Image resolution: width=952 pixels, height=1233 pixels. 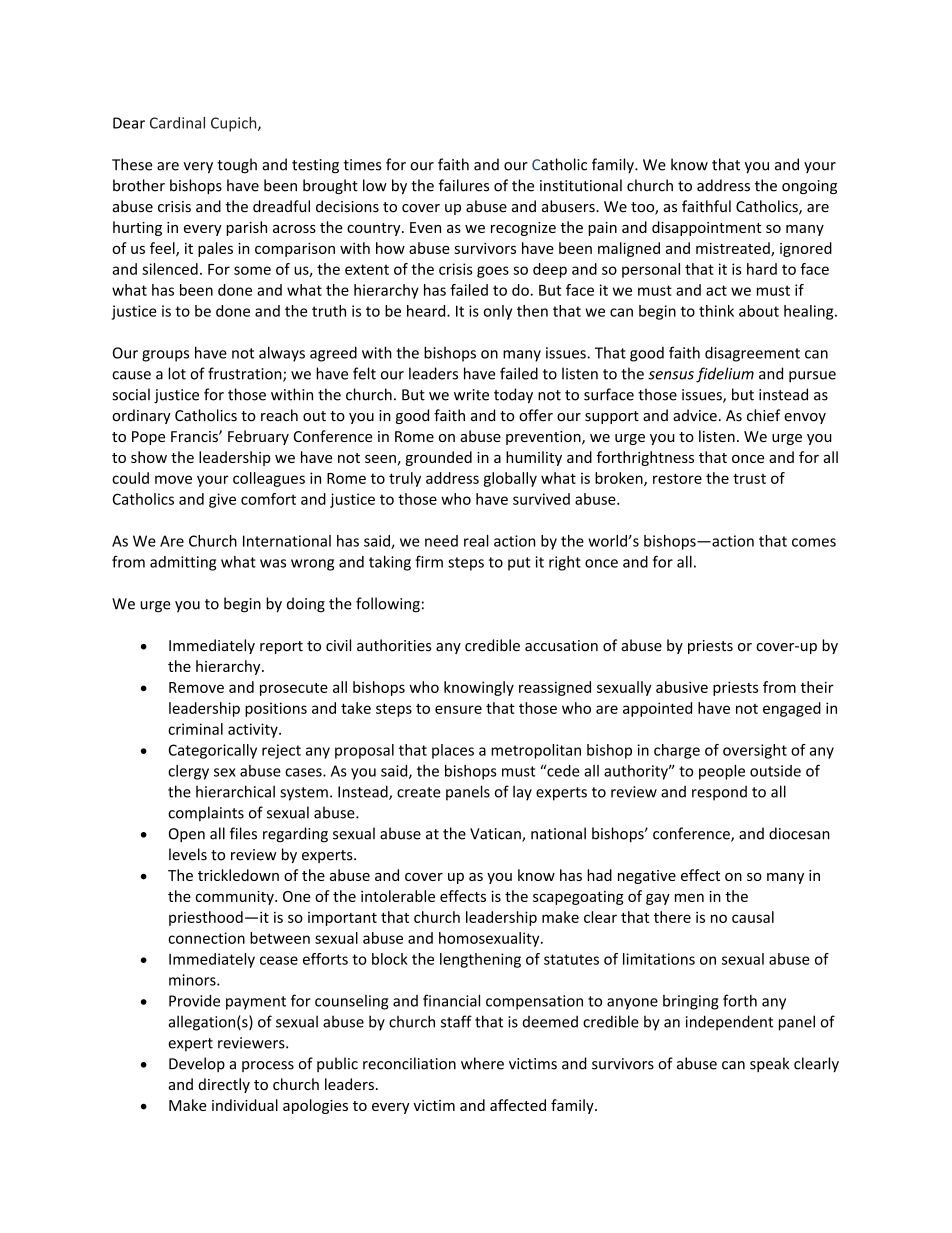 I want to click on directly, so click(x=224, y=1085).
